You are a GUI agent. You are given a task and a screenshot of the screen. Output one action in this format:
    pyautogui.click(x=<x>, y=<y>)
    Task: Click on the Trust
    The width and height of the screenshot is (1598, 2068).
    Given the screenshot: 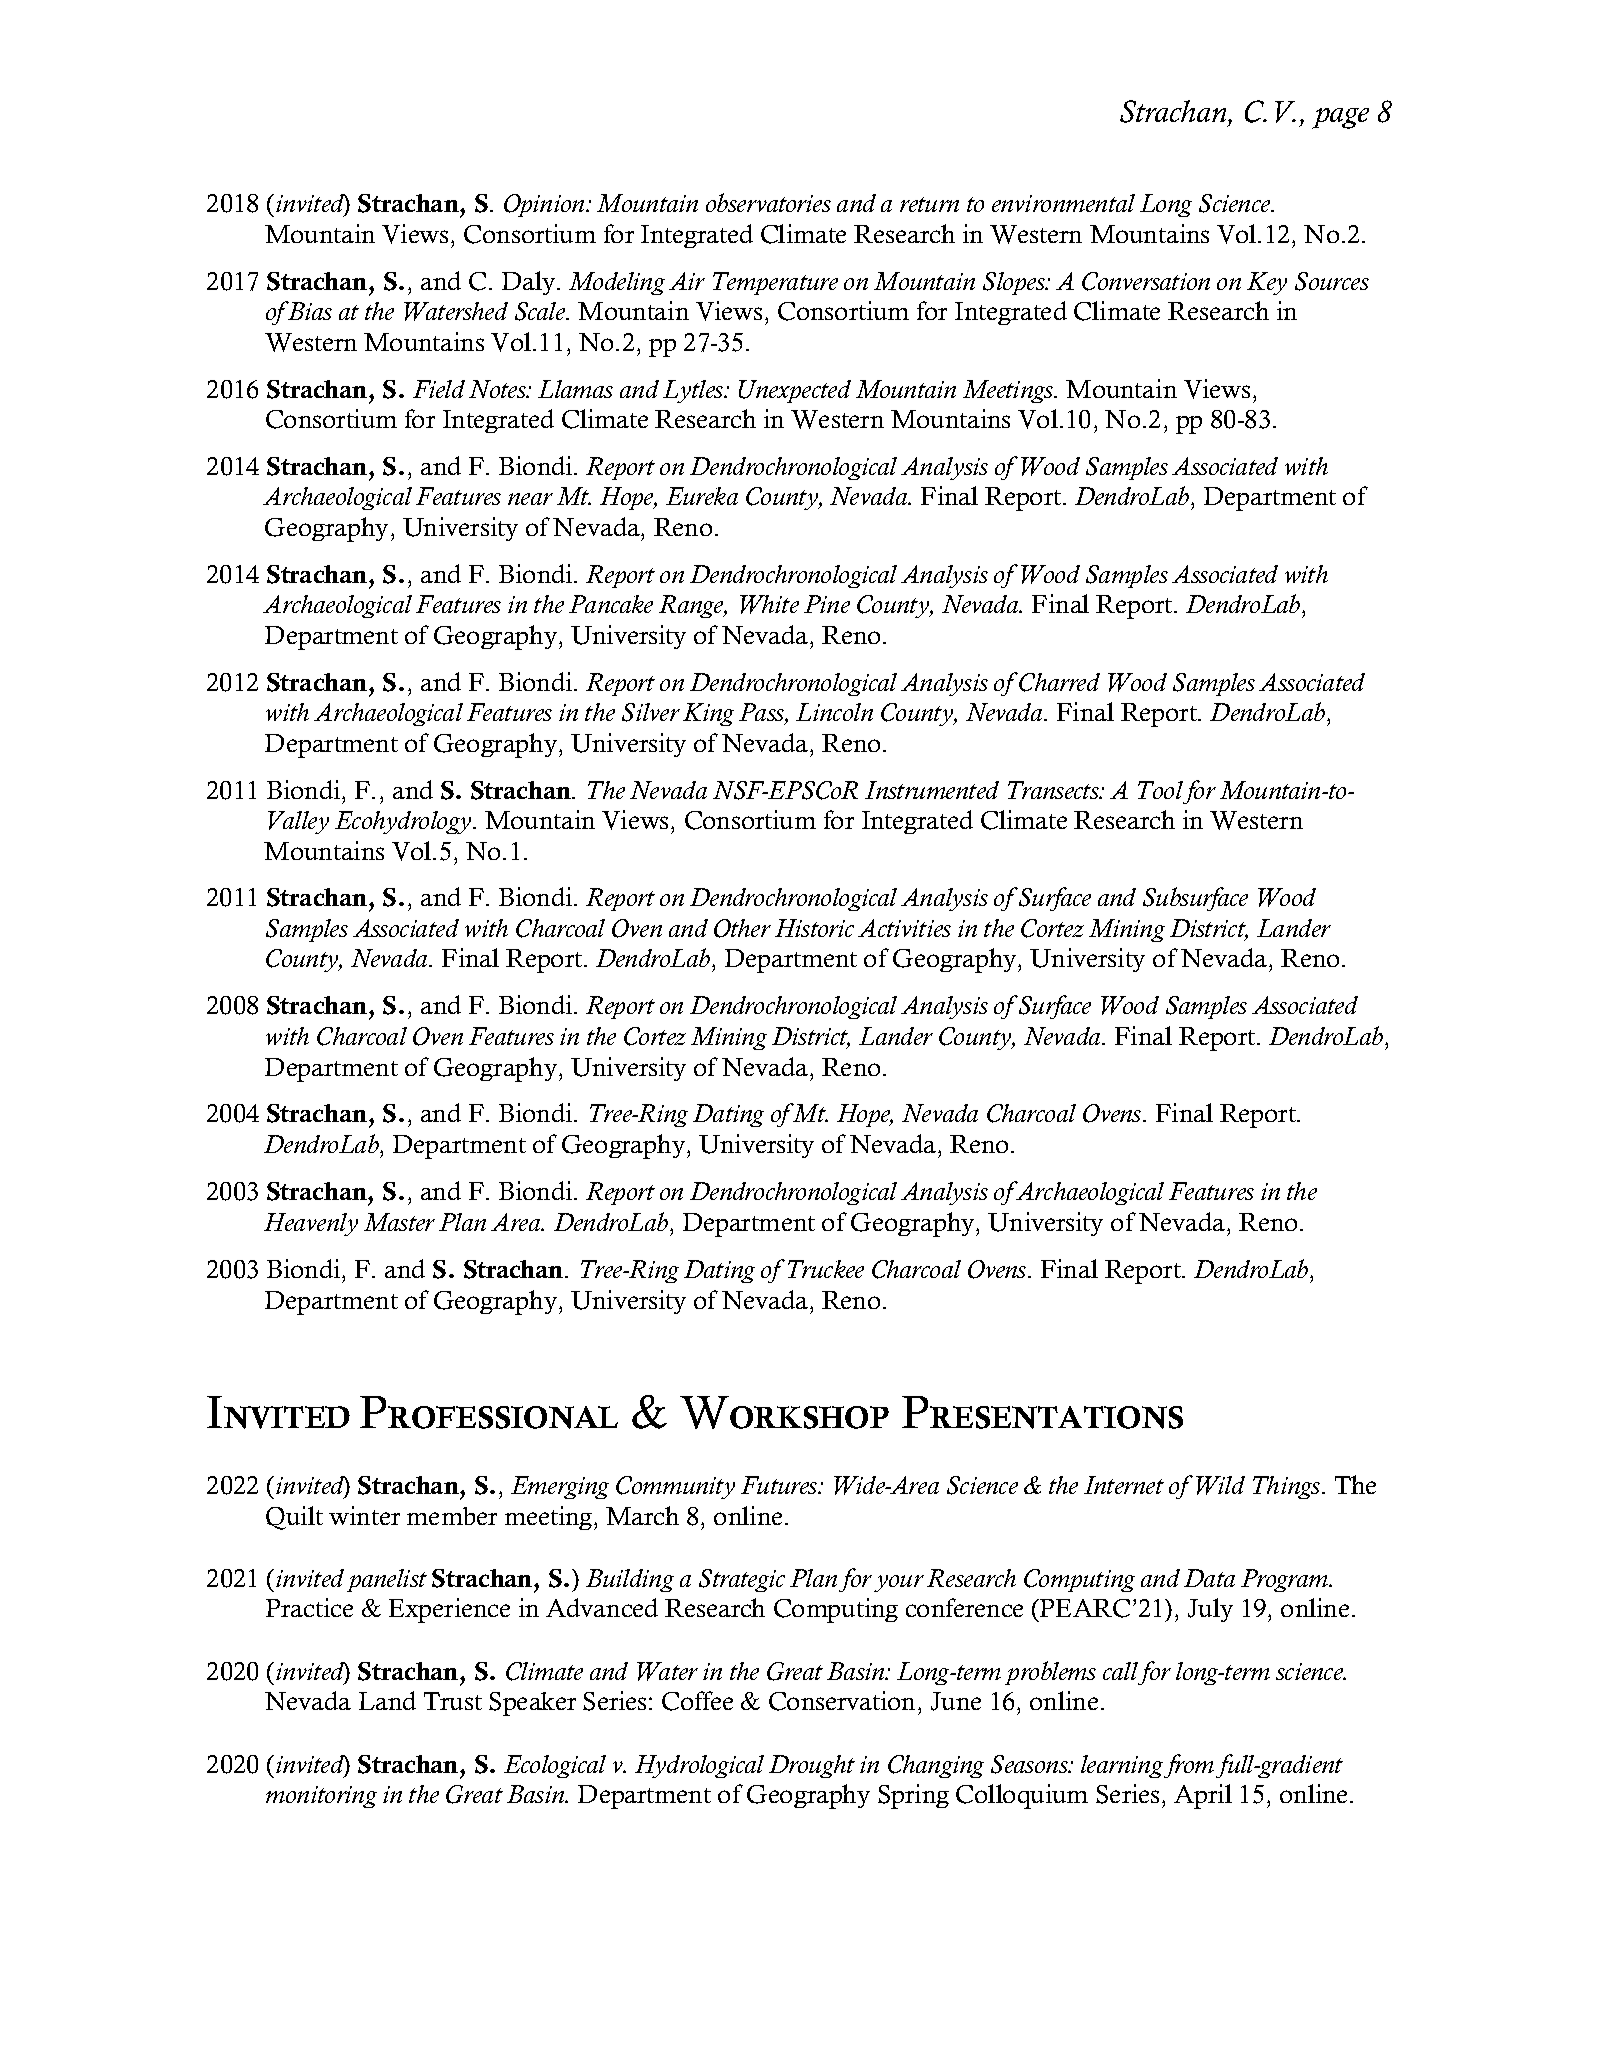 What is the action you would take?
    pyautogui.click(x=453, y=1701)
